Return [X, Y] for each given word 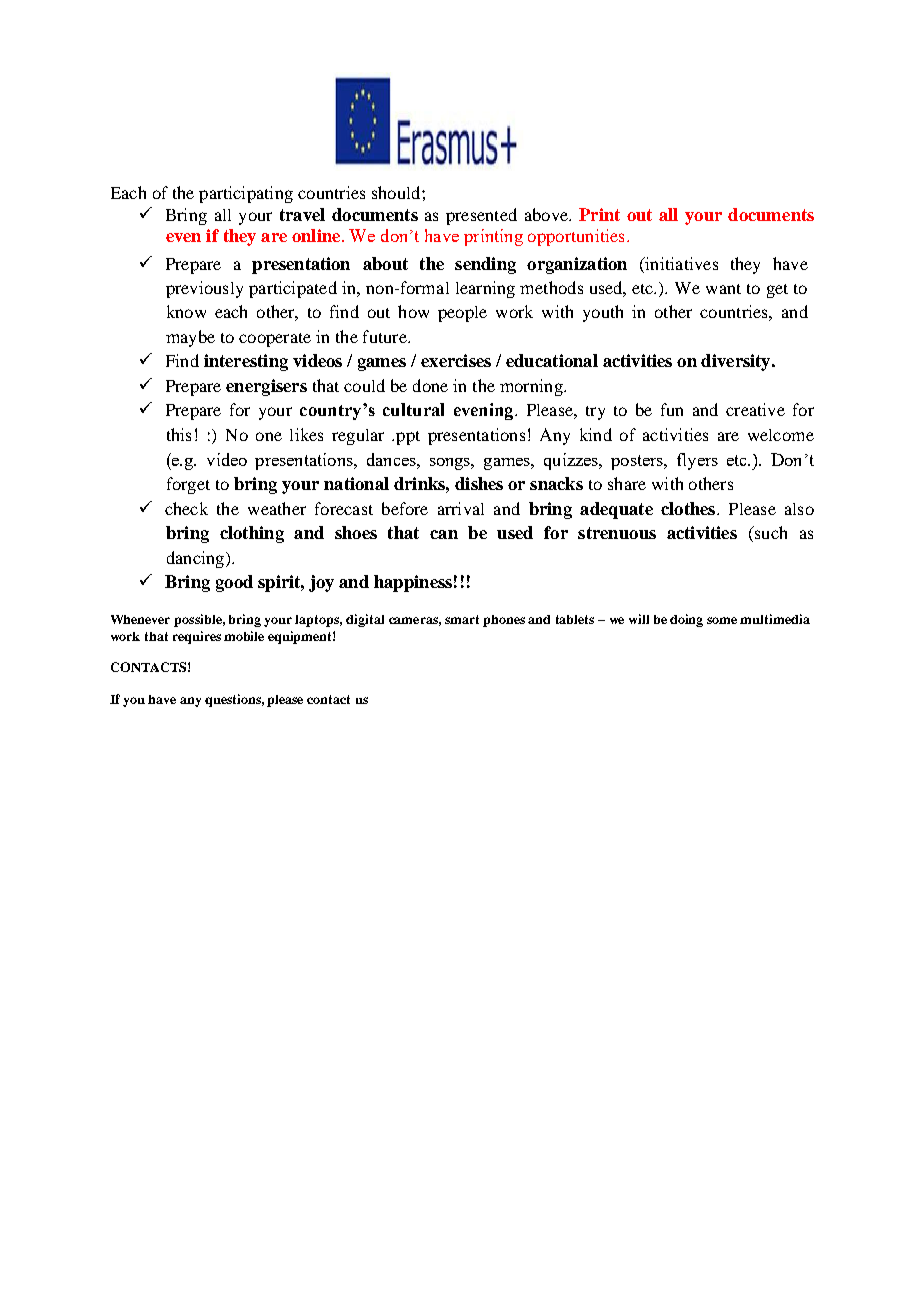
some [722, 620]
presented [481, 216]
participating [246, 194]
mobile [244, 636]
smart [462, 619]
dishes [479, 483]
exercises [456, 360]
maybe [190, 338]
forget [188, 485]
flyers [697, 461]
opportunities [576, 237]
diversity [737, 362]
